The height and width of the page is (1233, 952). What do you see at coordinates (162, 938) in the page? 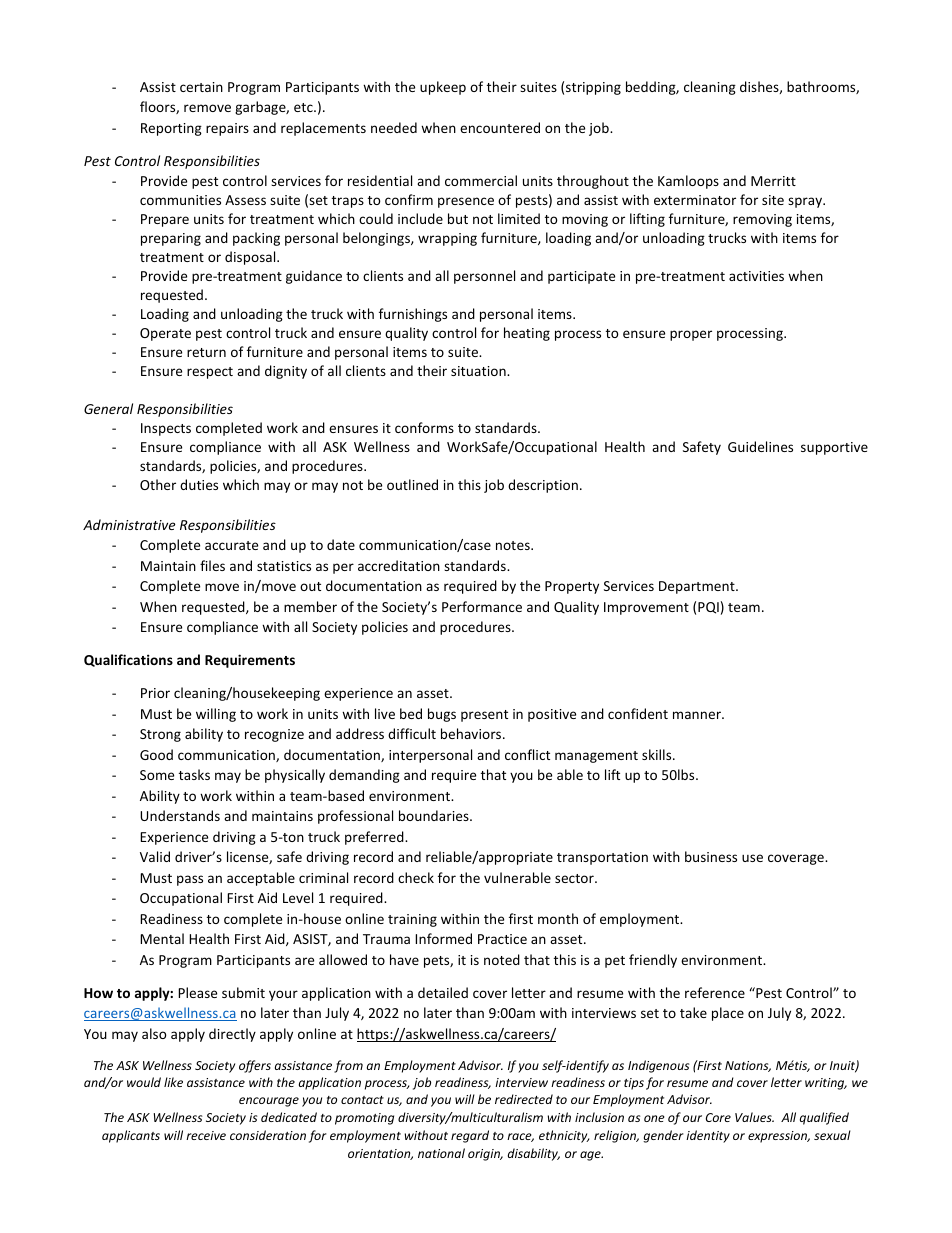
I see `Mental` at bounding box center [162, 938].
